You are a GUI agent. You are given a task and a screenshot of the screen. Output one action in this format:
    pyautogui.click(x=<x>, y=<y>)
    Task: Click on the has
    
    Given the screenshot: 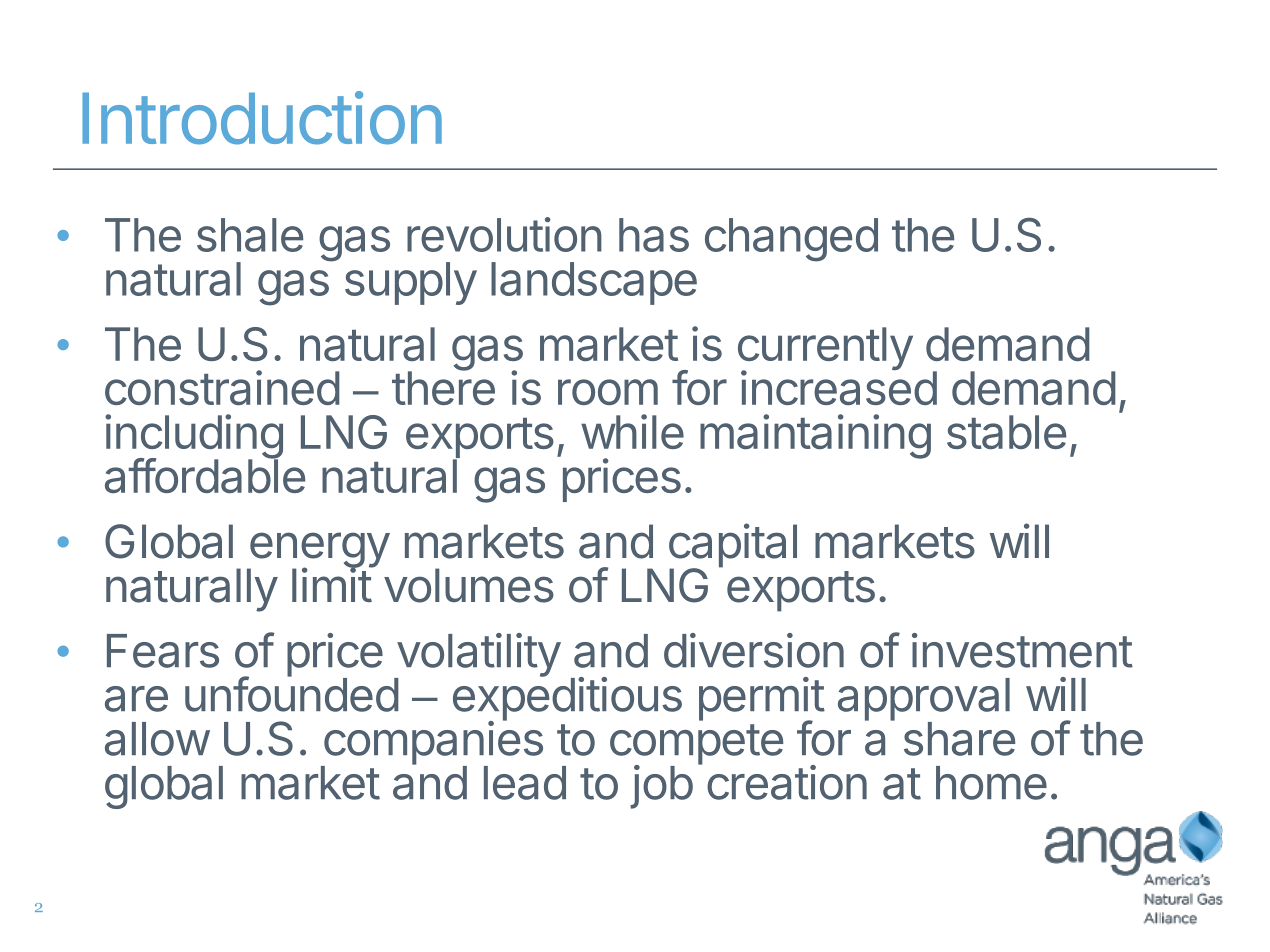 What is the action you would take?
    pyautogui.click(x=654, y=235)
